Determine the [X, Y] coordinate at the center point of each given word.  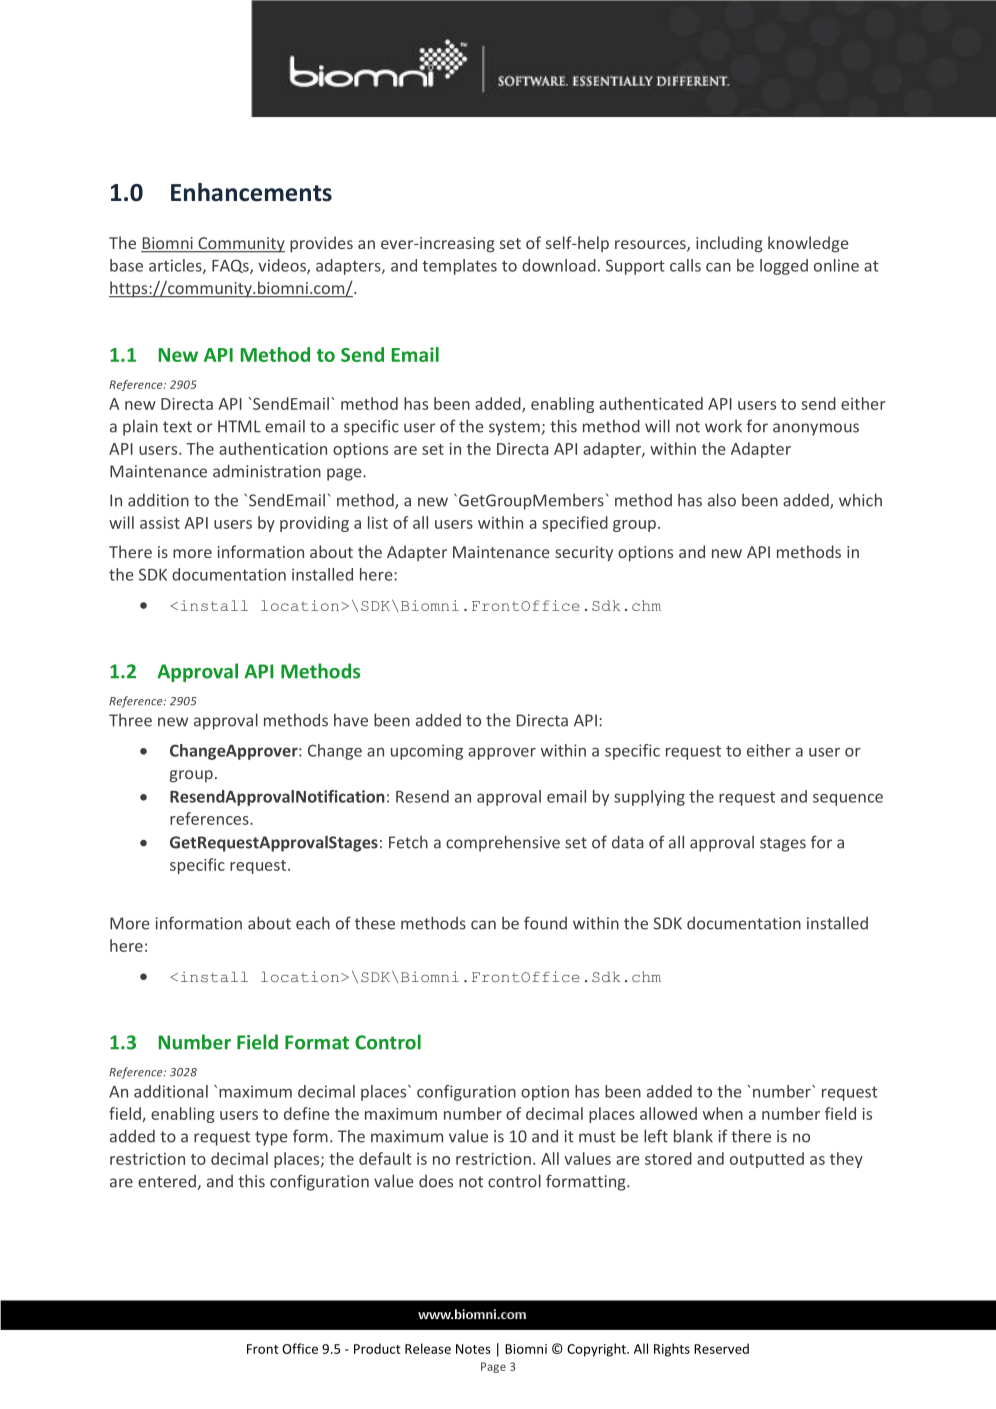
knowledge [808, 244]
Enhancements [251, 192]
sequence [848, 800]
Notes [473, 1349]
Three [130, 720]
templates [459, 267]
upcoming [427, 752]
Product [377, 1348]
